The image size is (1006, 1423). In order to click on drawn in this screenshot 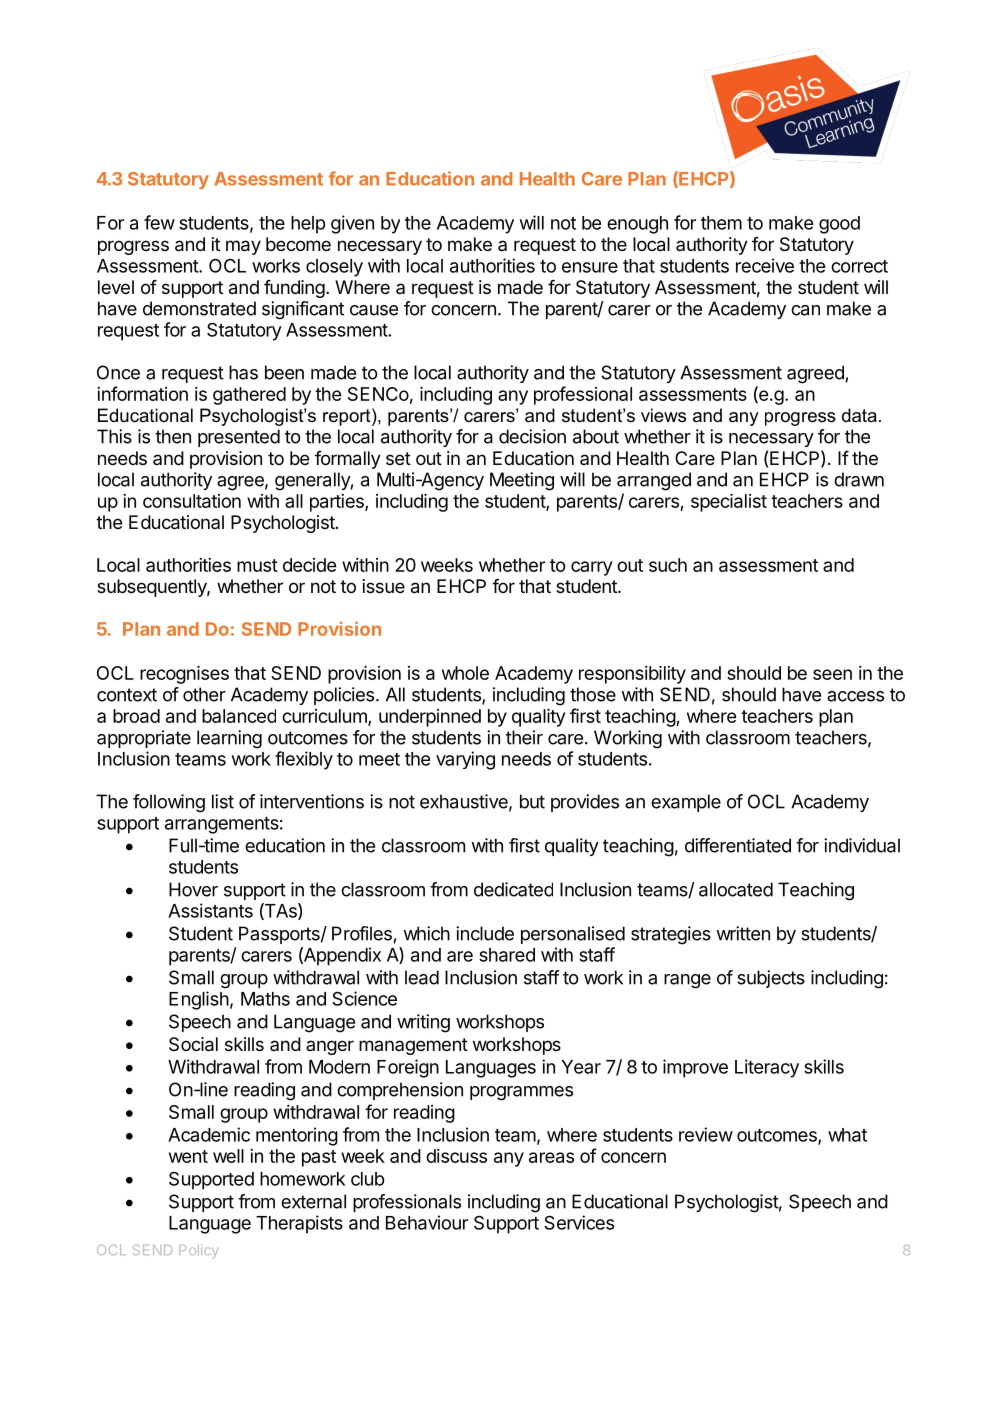, I will do `click(859, 479)`.
